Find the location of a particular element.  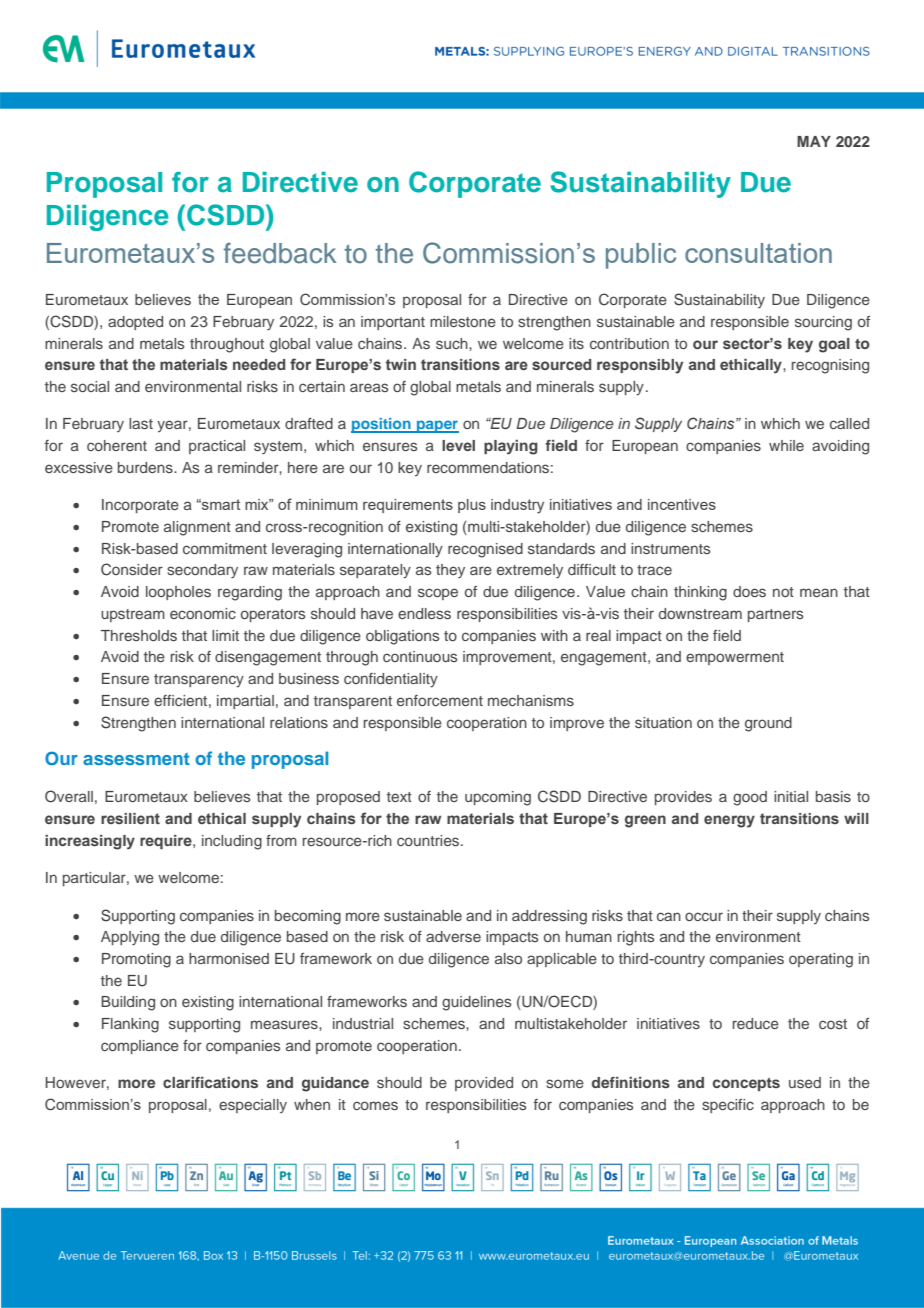

provided is located at coordinates (484, 1084).
